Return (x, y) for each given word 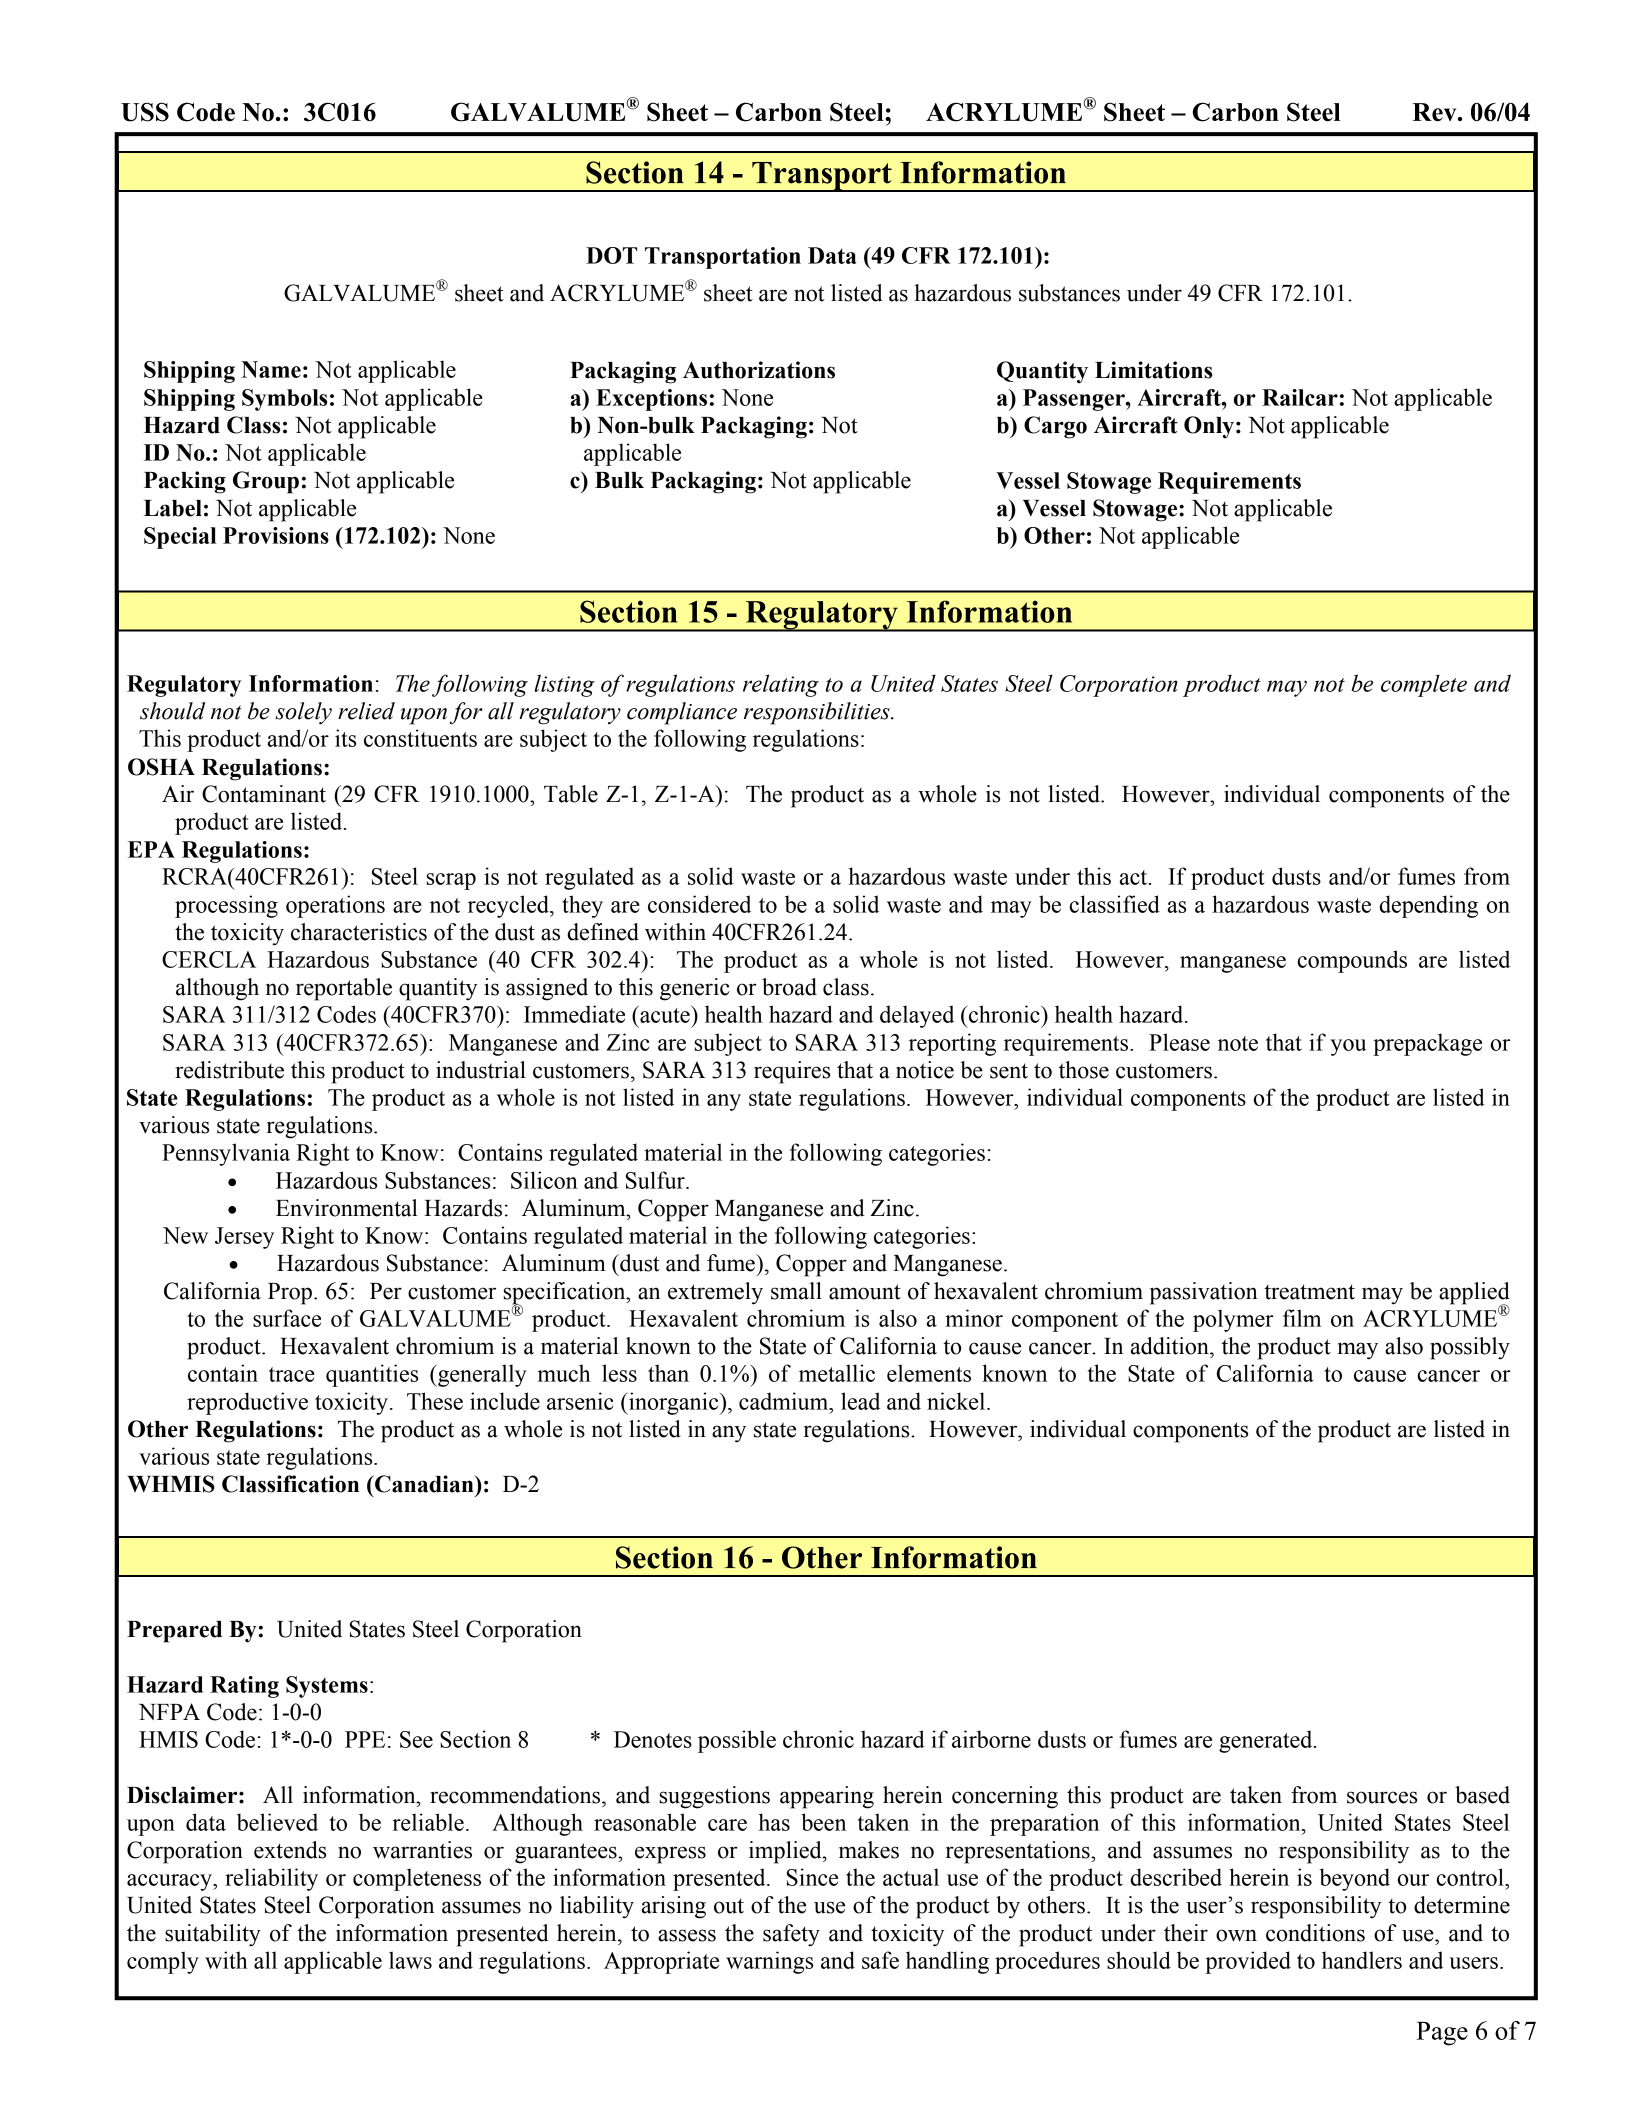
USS (145, 112)
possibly (1470, 1348)
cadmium (785, 1401)
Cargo (1055, 427)
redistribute (229, 1070)
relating (781, 685)
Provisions (276, 535)
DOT (611, 255)
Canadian (424, 1484)
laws (410, 1960)
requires (792, 1072)
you (1348, 1047)
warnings (769, 1962)
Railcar (1300, 397)
